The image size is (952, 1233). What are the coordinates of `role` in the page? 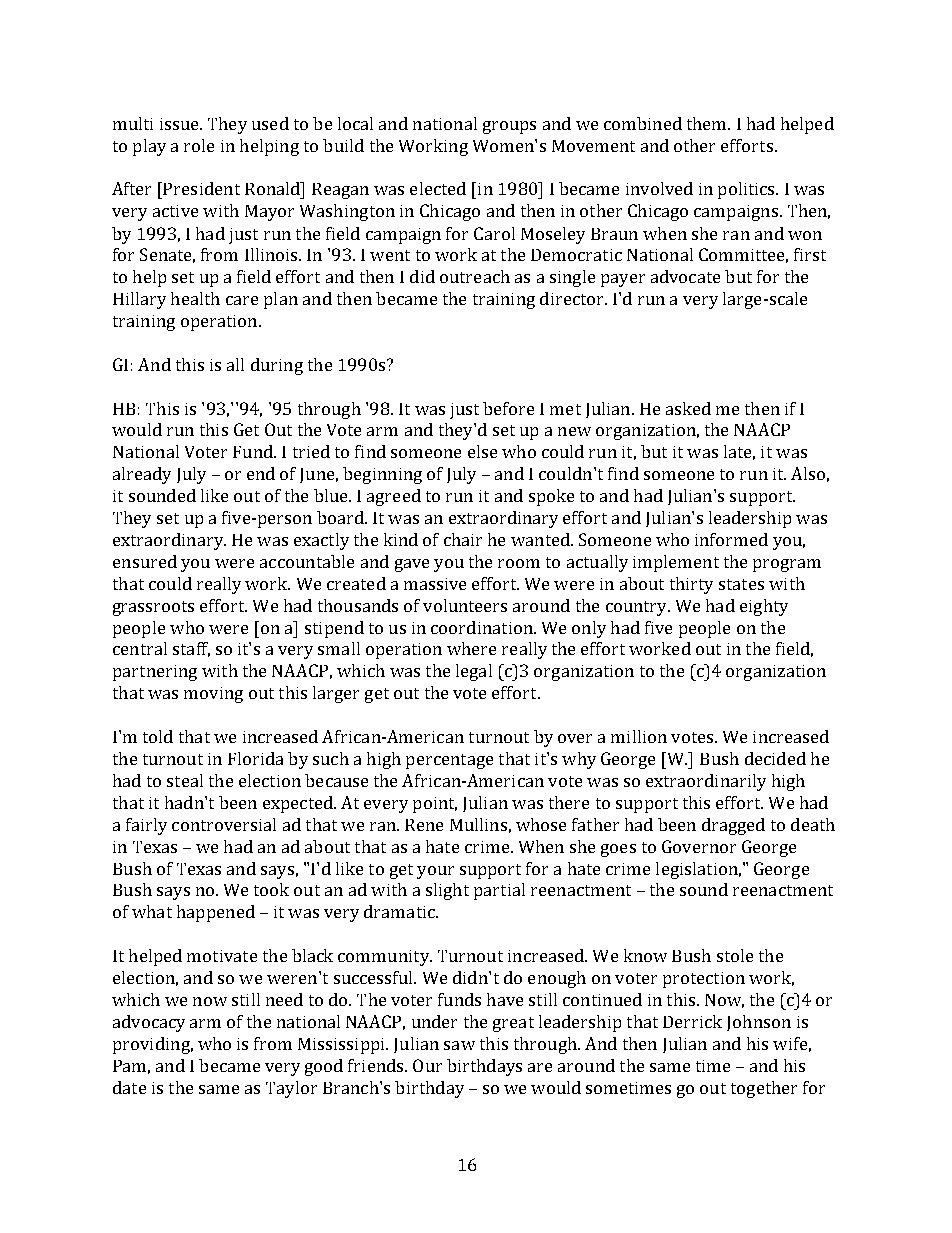 It's located at (199, 145).
